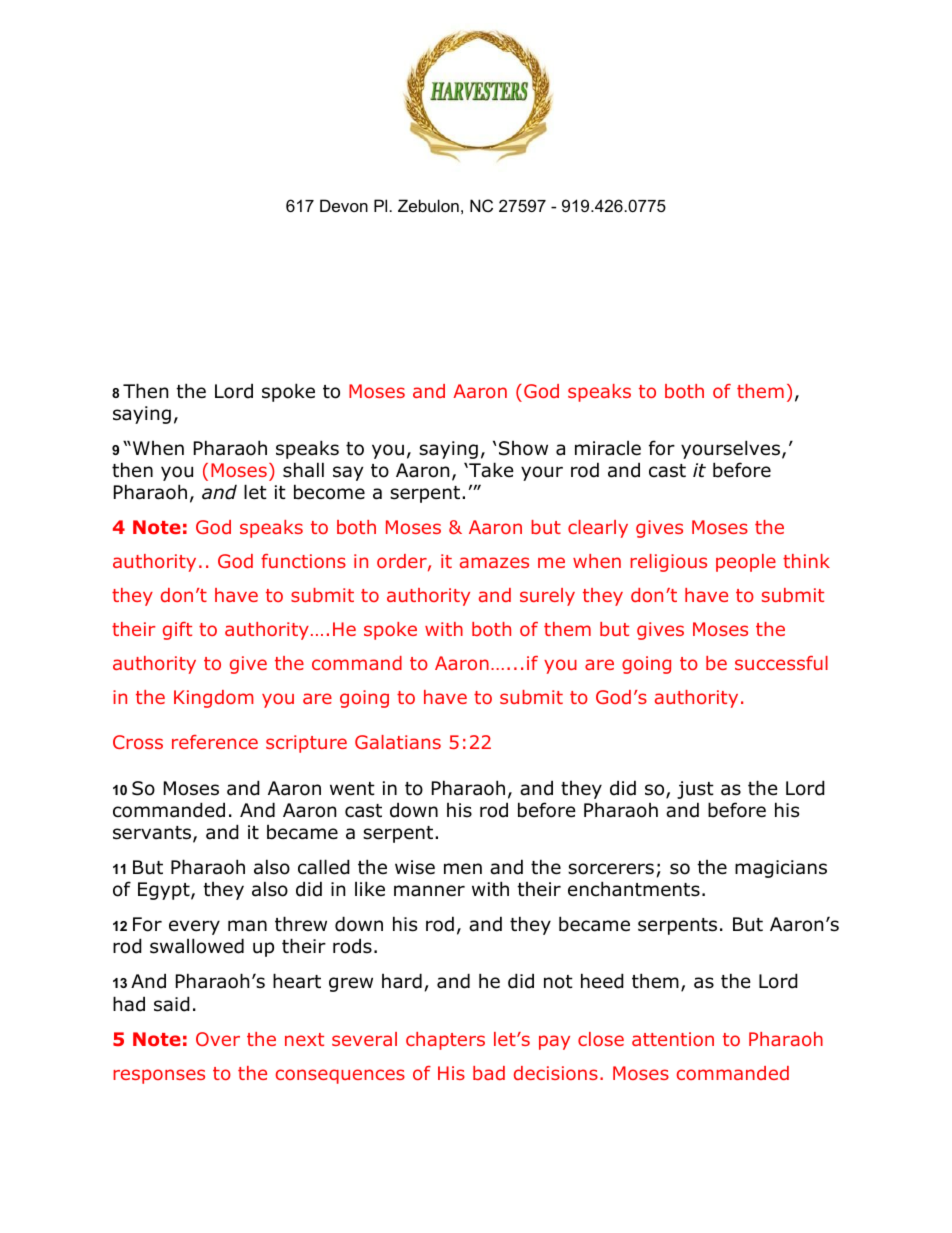 The image size is (952, 1233). What do you see at coordinates (598, 529) in the image?
I see `clearly` at bounding box center [598, 529].
